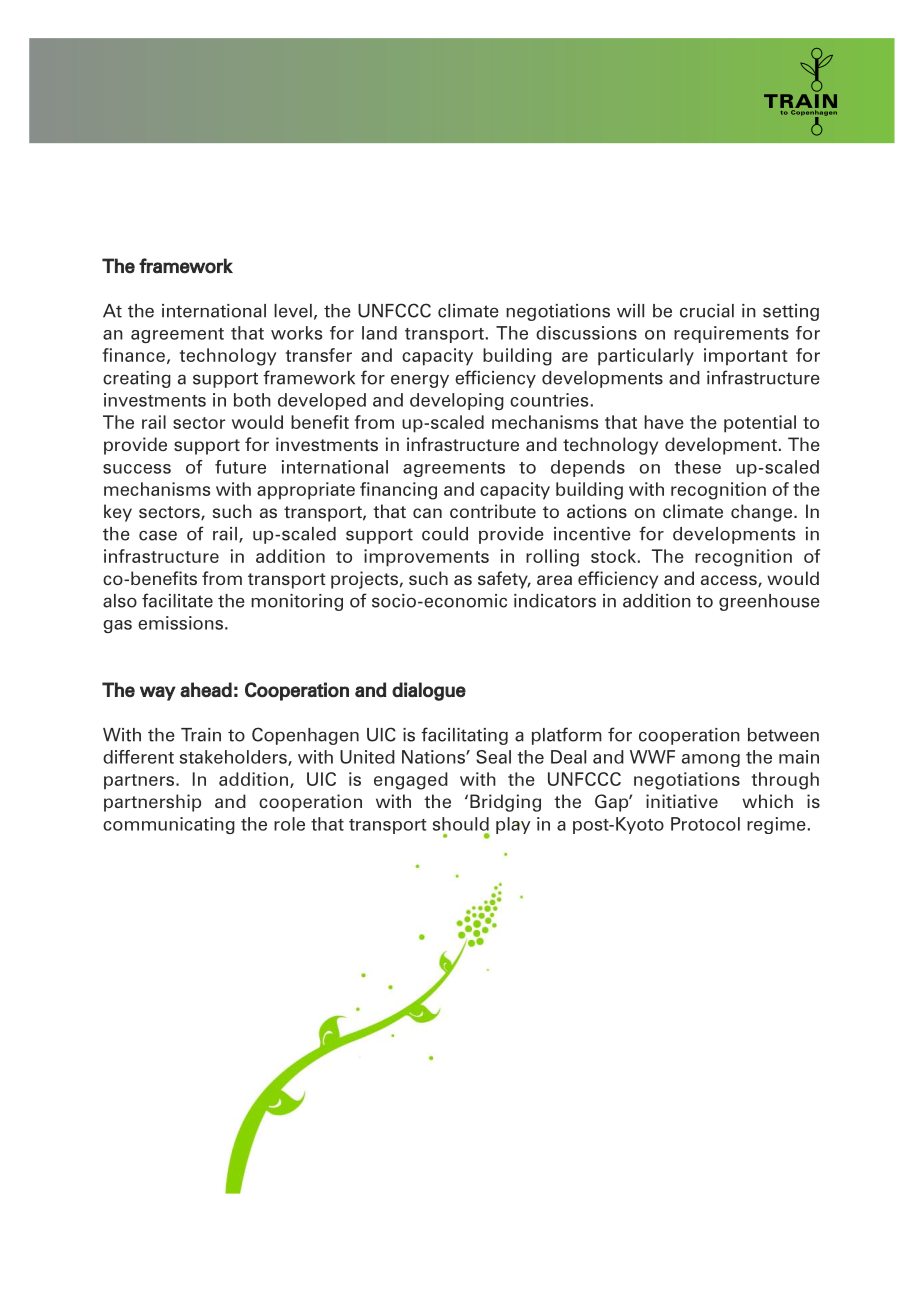 The height and width of the screenshot is (1308, 924). What do you see at coordinates (461, 824) in the screenshot?
I see `should` at bounding box center [461, 824].
